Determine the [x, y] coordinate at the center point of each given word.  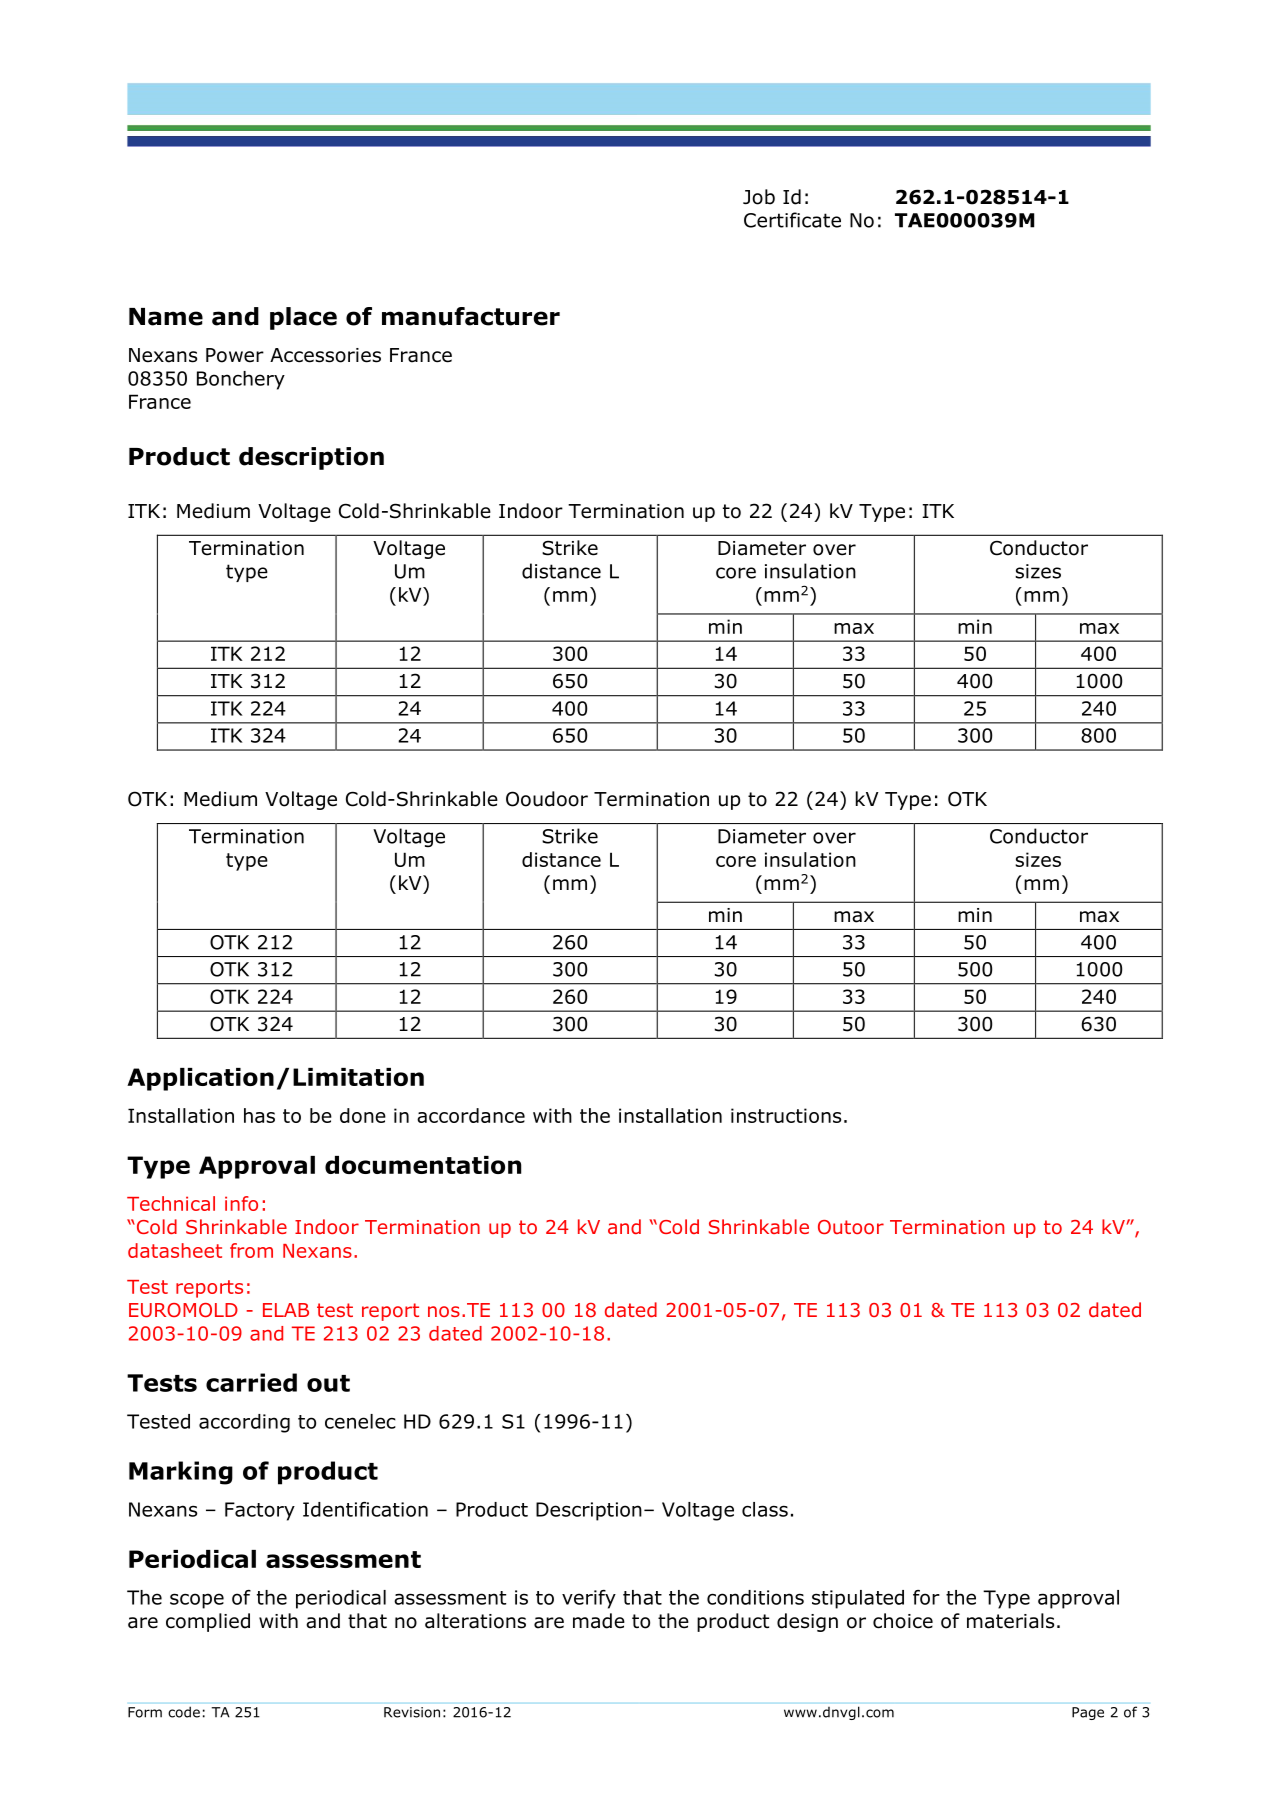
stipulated [858, 1599]
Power [235, 355]
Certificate [792, 220]
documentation [423, 1165]
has [259, 1115]
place [303, 318]
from [251, 1250]
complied [208, 1622]
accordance [471, 1115]
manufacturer [471, 316]
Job [759, 197]
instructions [786, 1115]
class [765, 1509]
